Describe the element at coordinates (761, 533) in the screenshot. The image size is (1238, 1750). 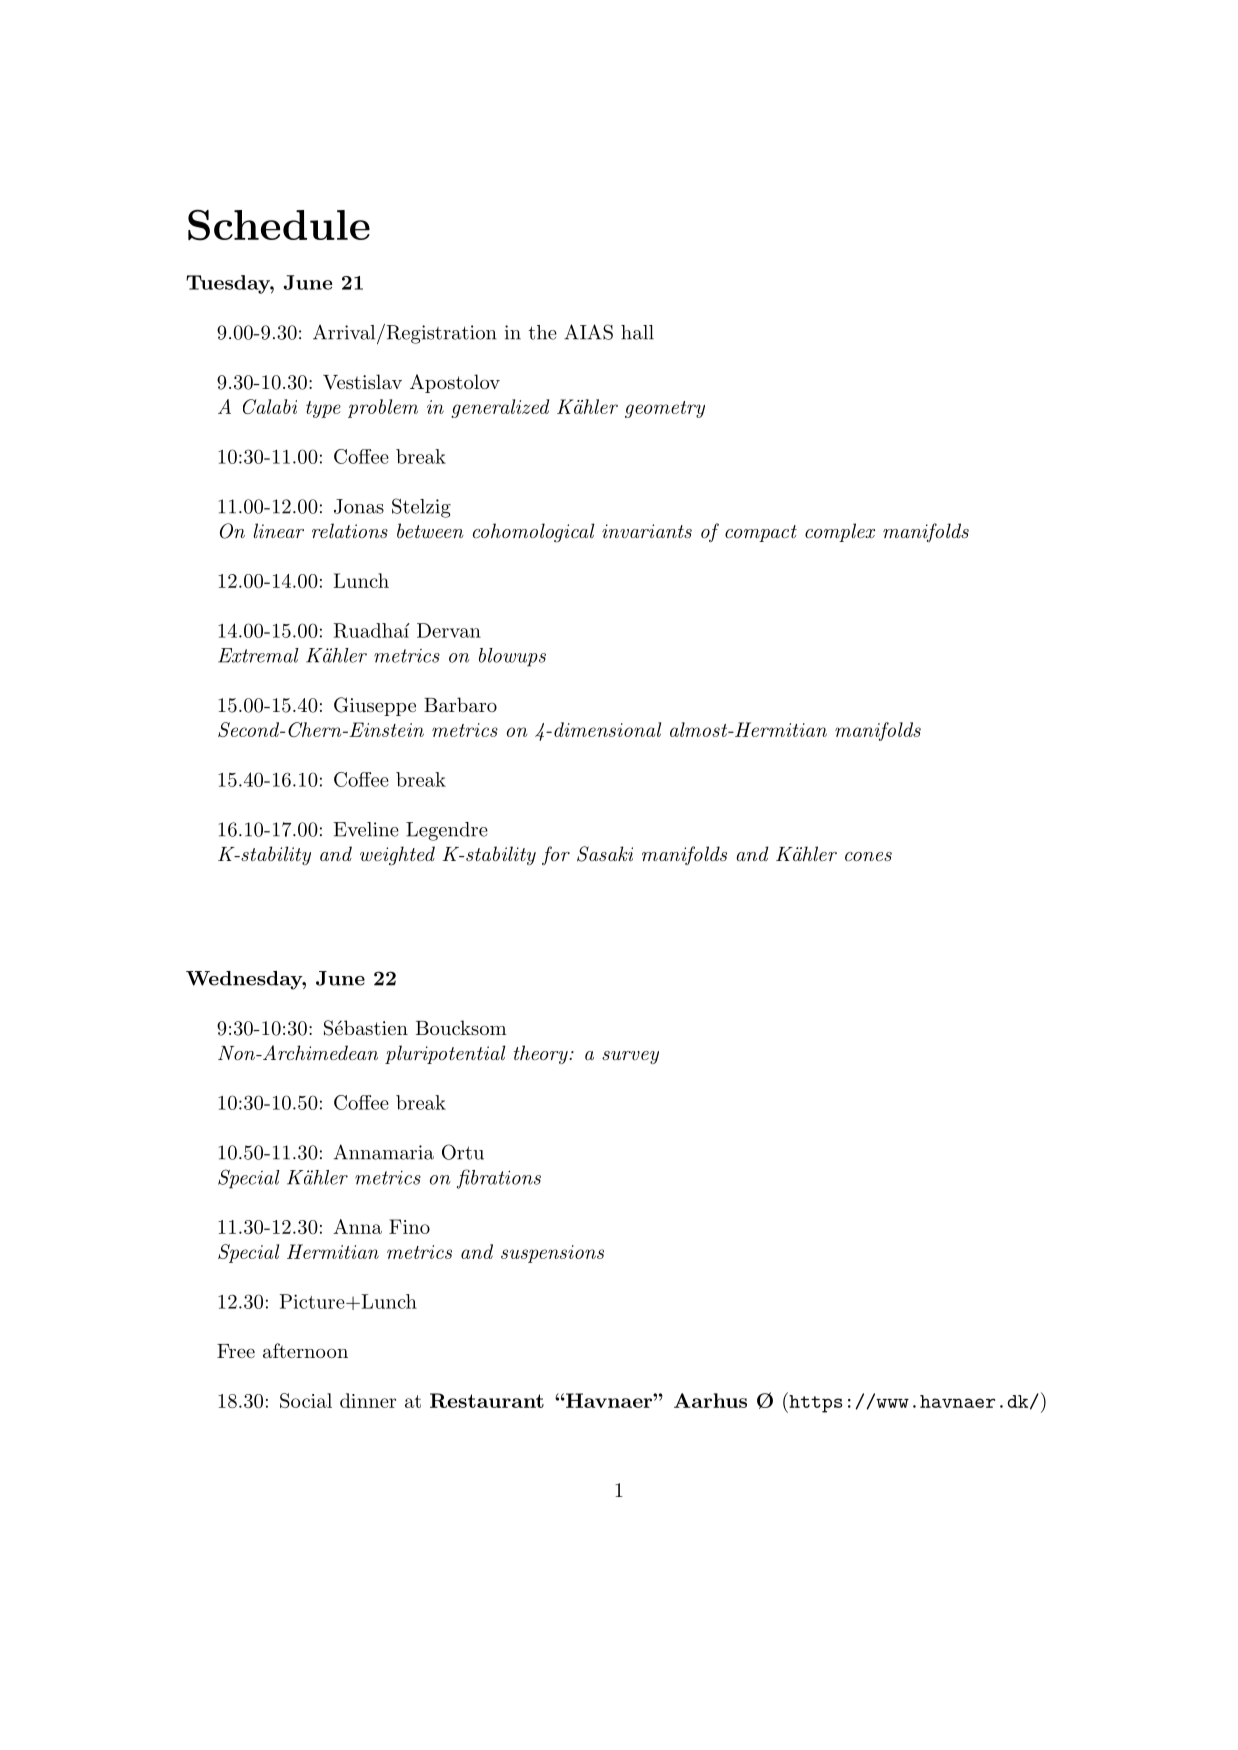
I see `compact` at that location.
